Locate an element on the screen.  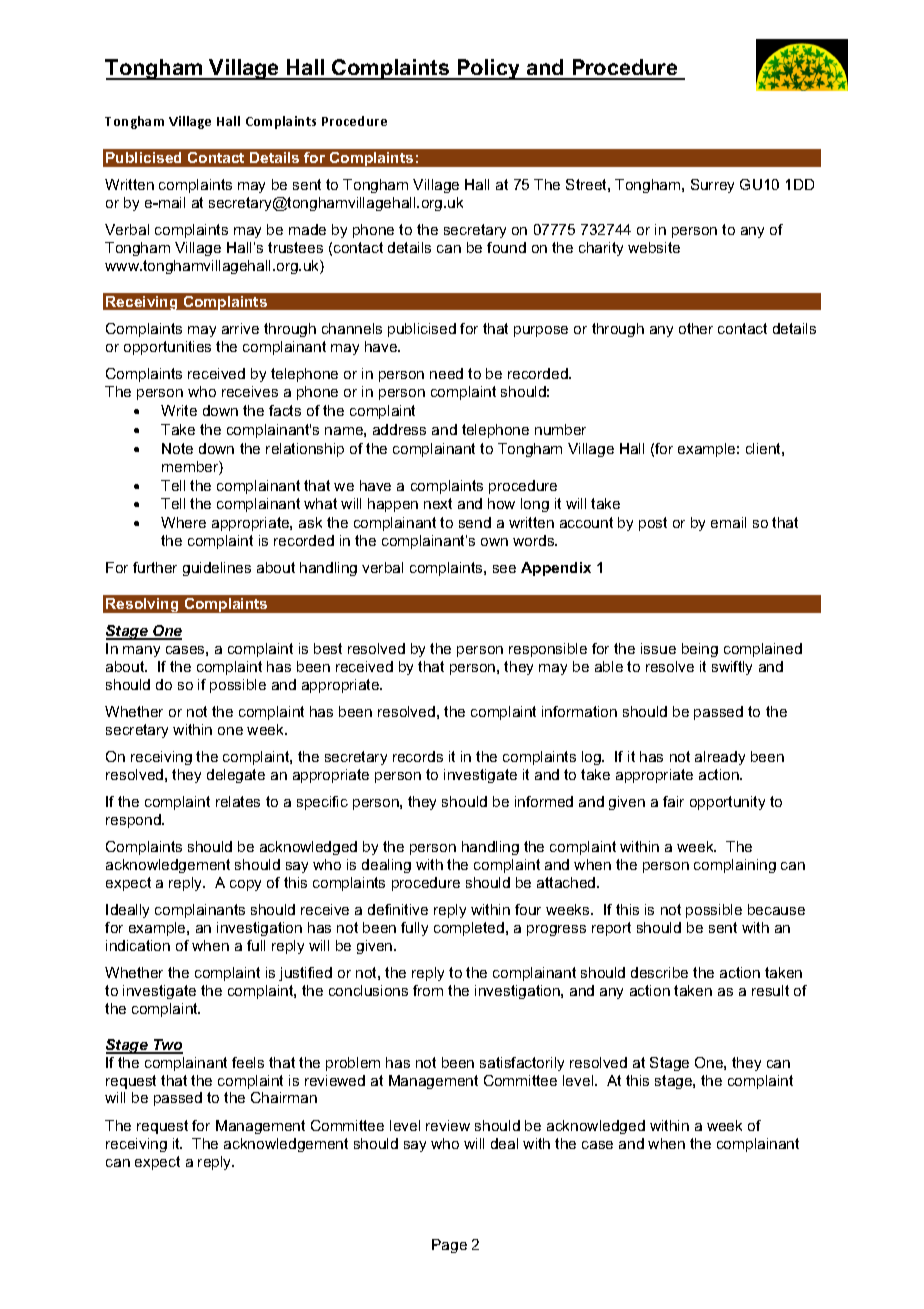
made is located at coordinates (307, 229).
